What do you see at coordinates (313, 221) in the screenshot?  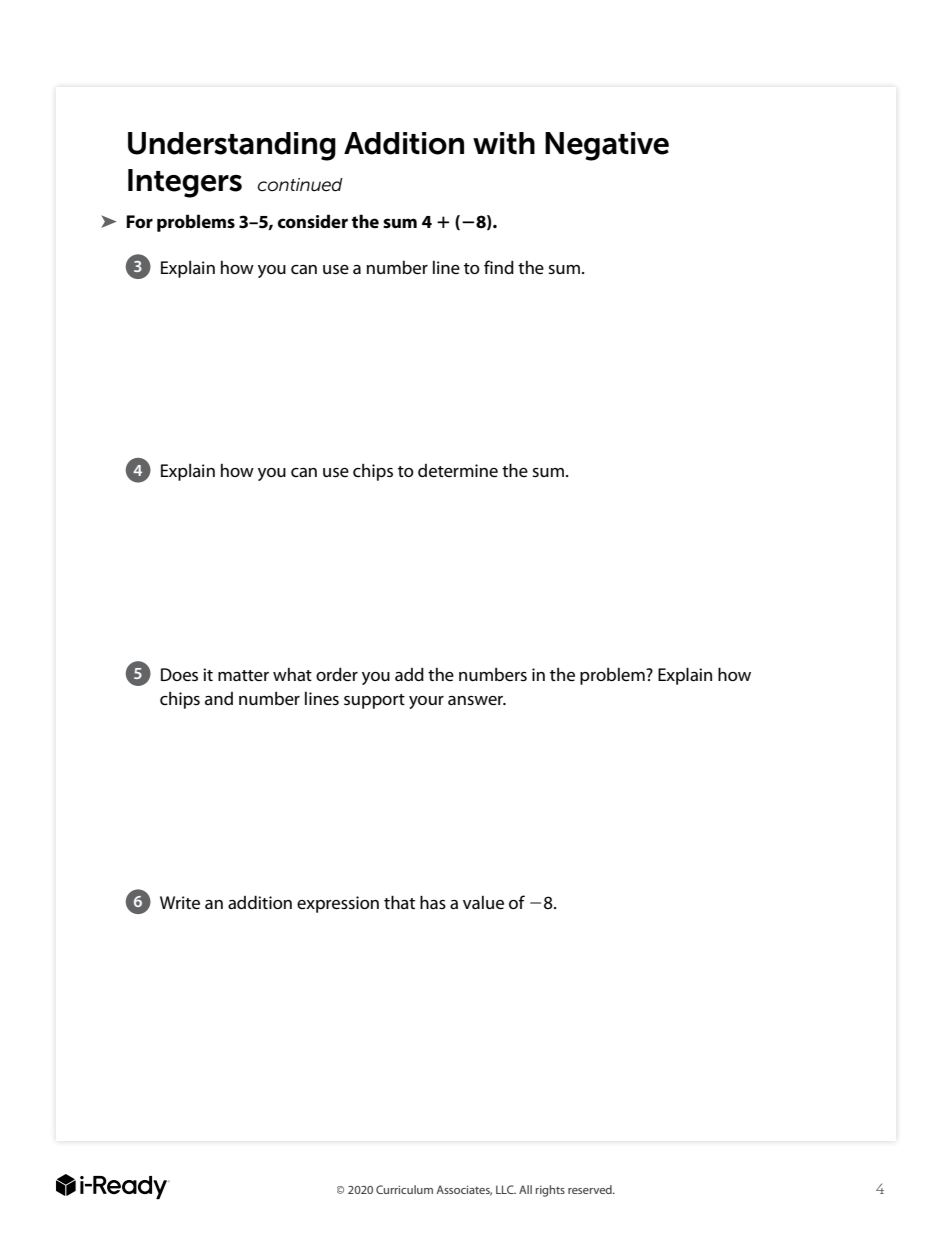 I see `consider` at bounding box center [313, 221].
